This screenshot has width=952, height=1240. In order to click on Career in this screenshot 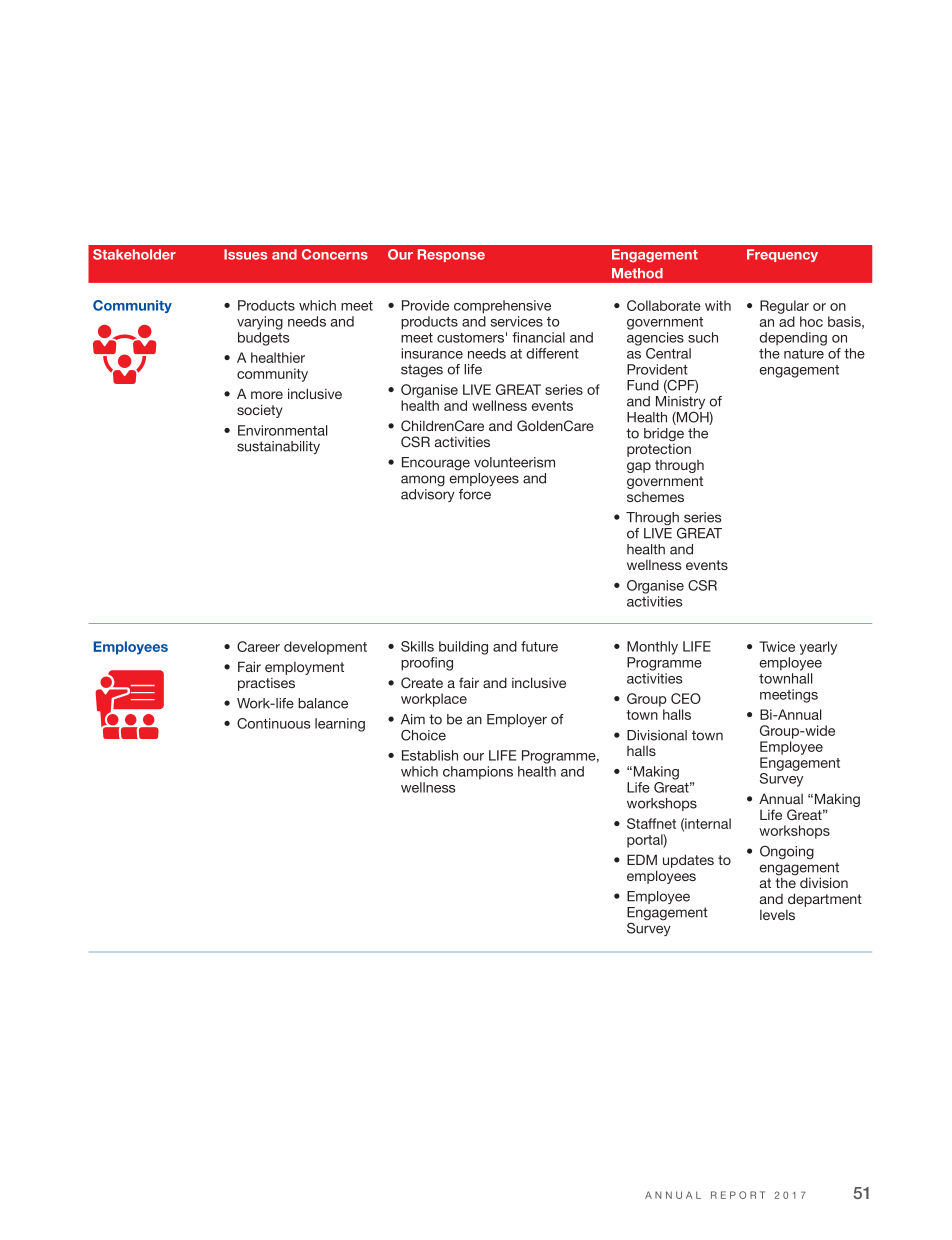, I will do `click(258, 646)`.
